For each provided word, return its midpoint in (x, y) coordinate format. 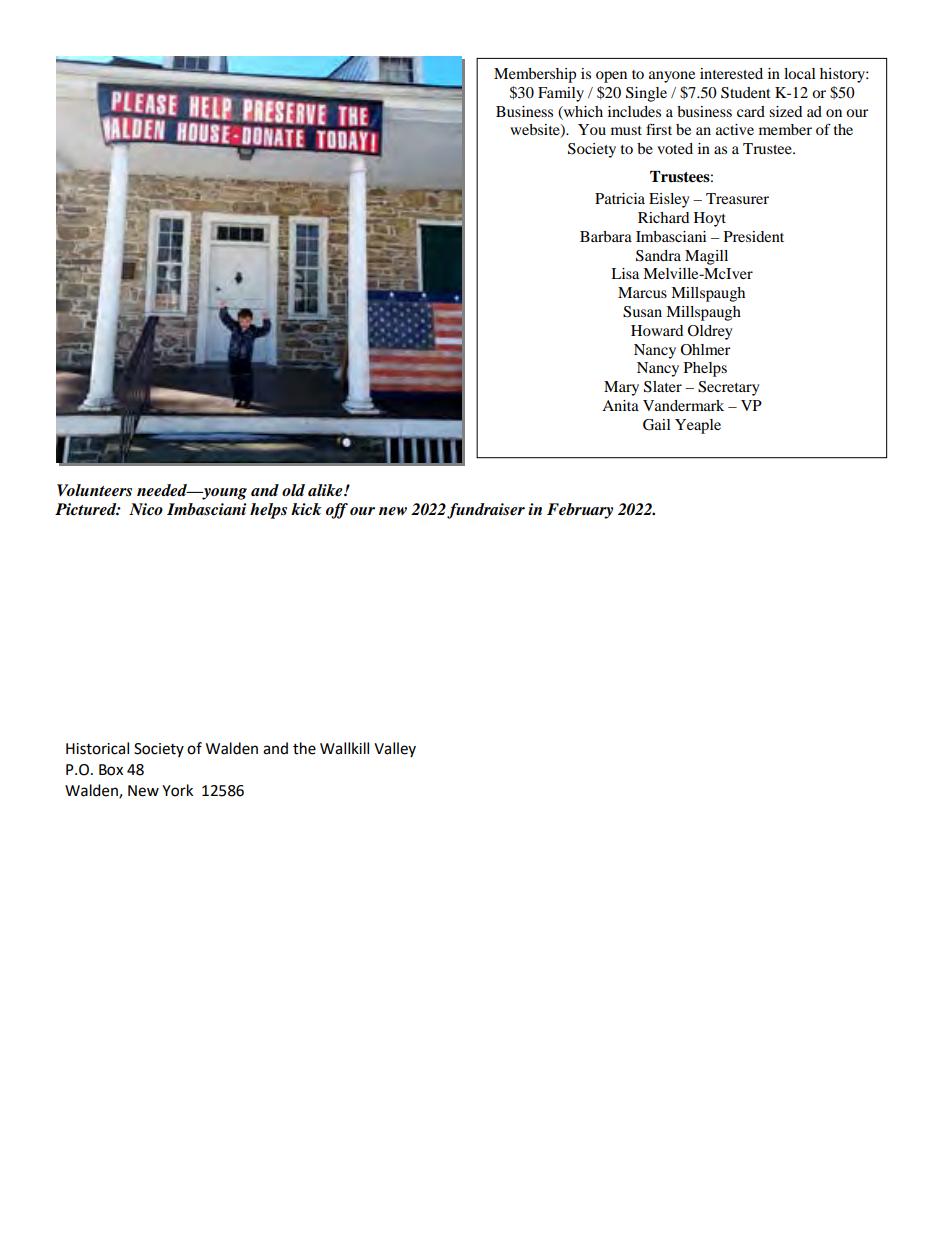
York (177, 790)
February (580, 511)
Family (561, 94)
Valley (395, 749)
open (611, 77)
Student (746, 93)
